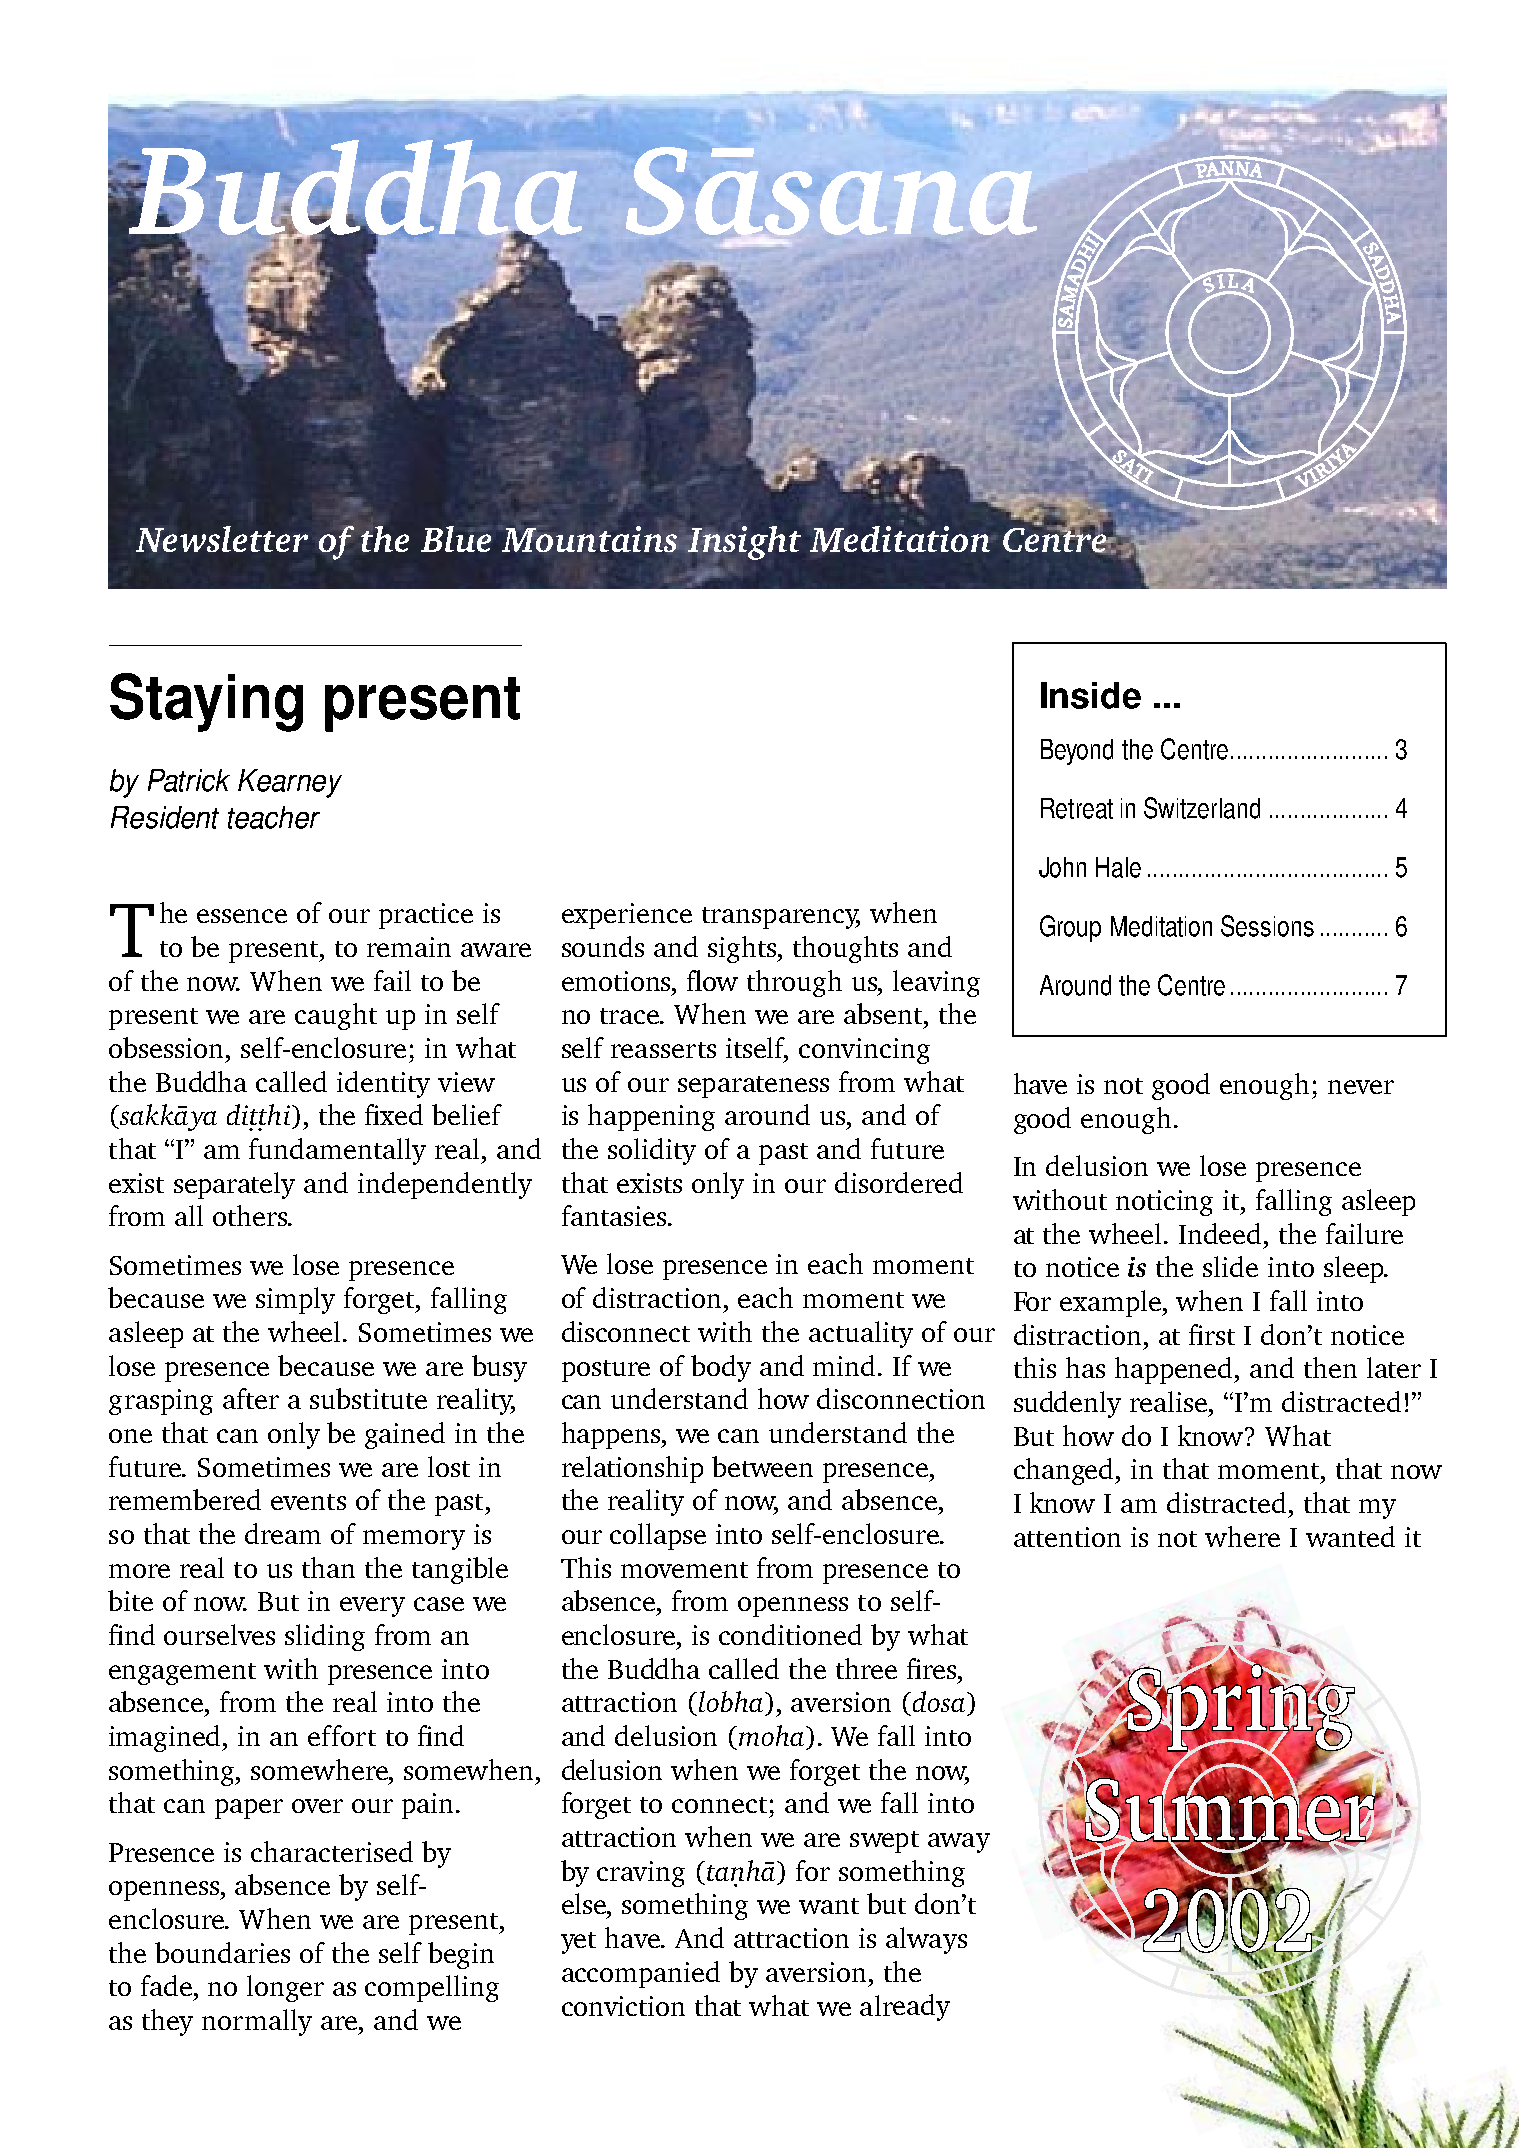 This page has height=2148, width=1519. Describe the element at coordinates (325, 1637) in the page. I see `sliding` at that location.
